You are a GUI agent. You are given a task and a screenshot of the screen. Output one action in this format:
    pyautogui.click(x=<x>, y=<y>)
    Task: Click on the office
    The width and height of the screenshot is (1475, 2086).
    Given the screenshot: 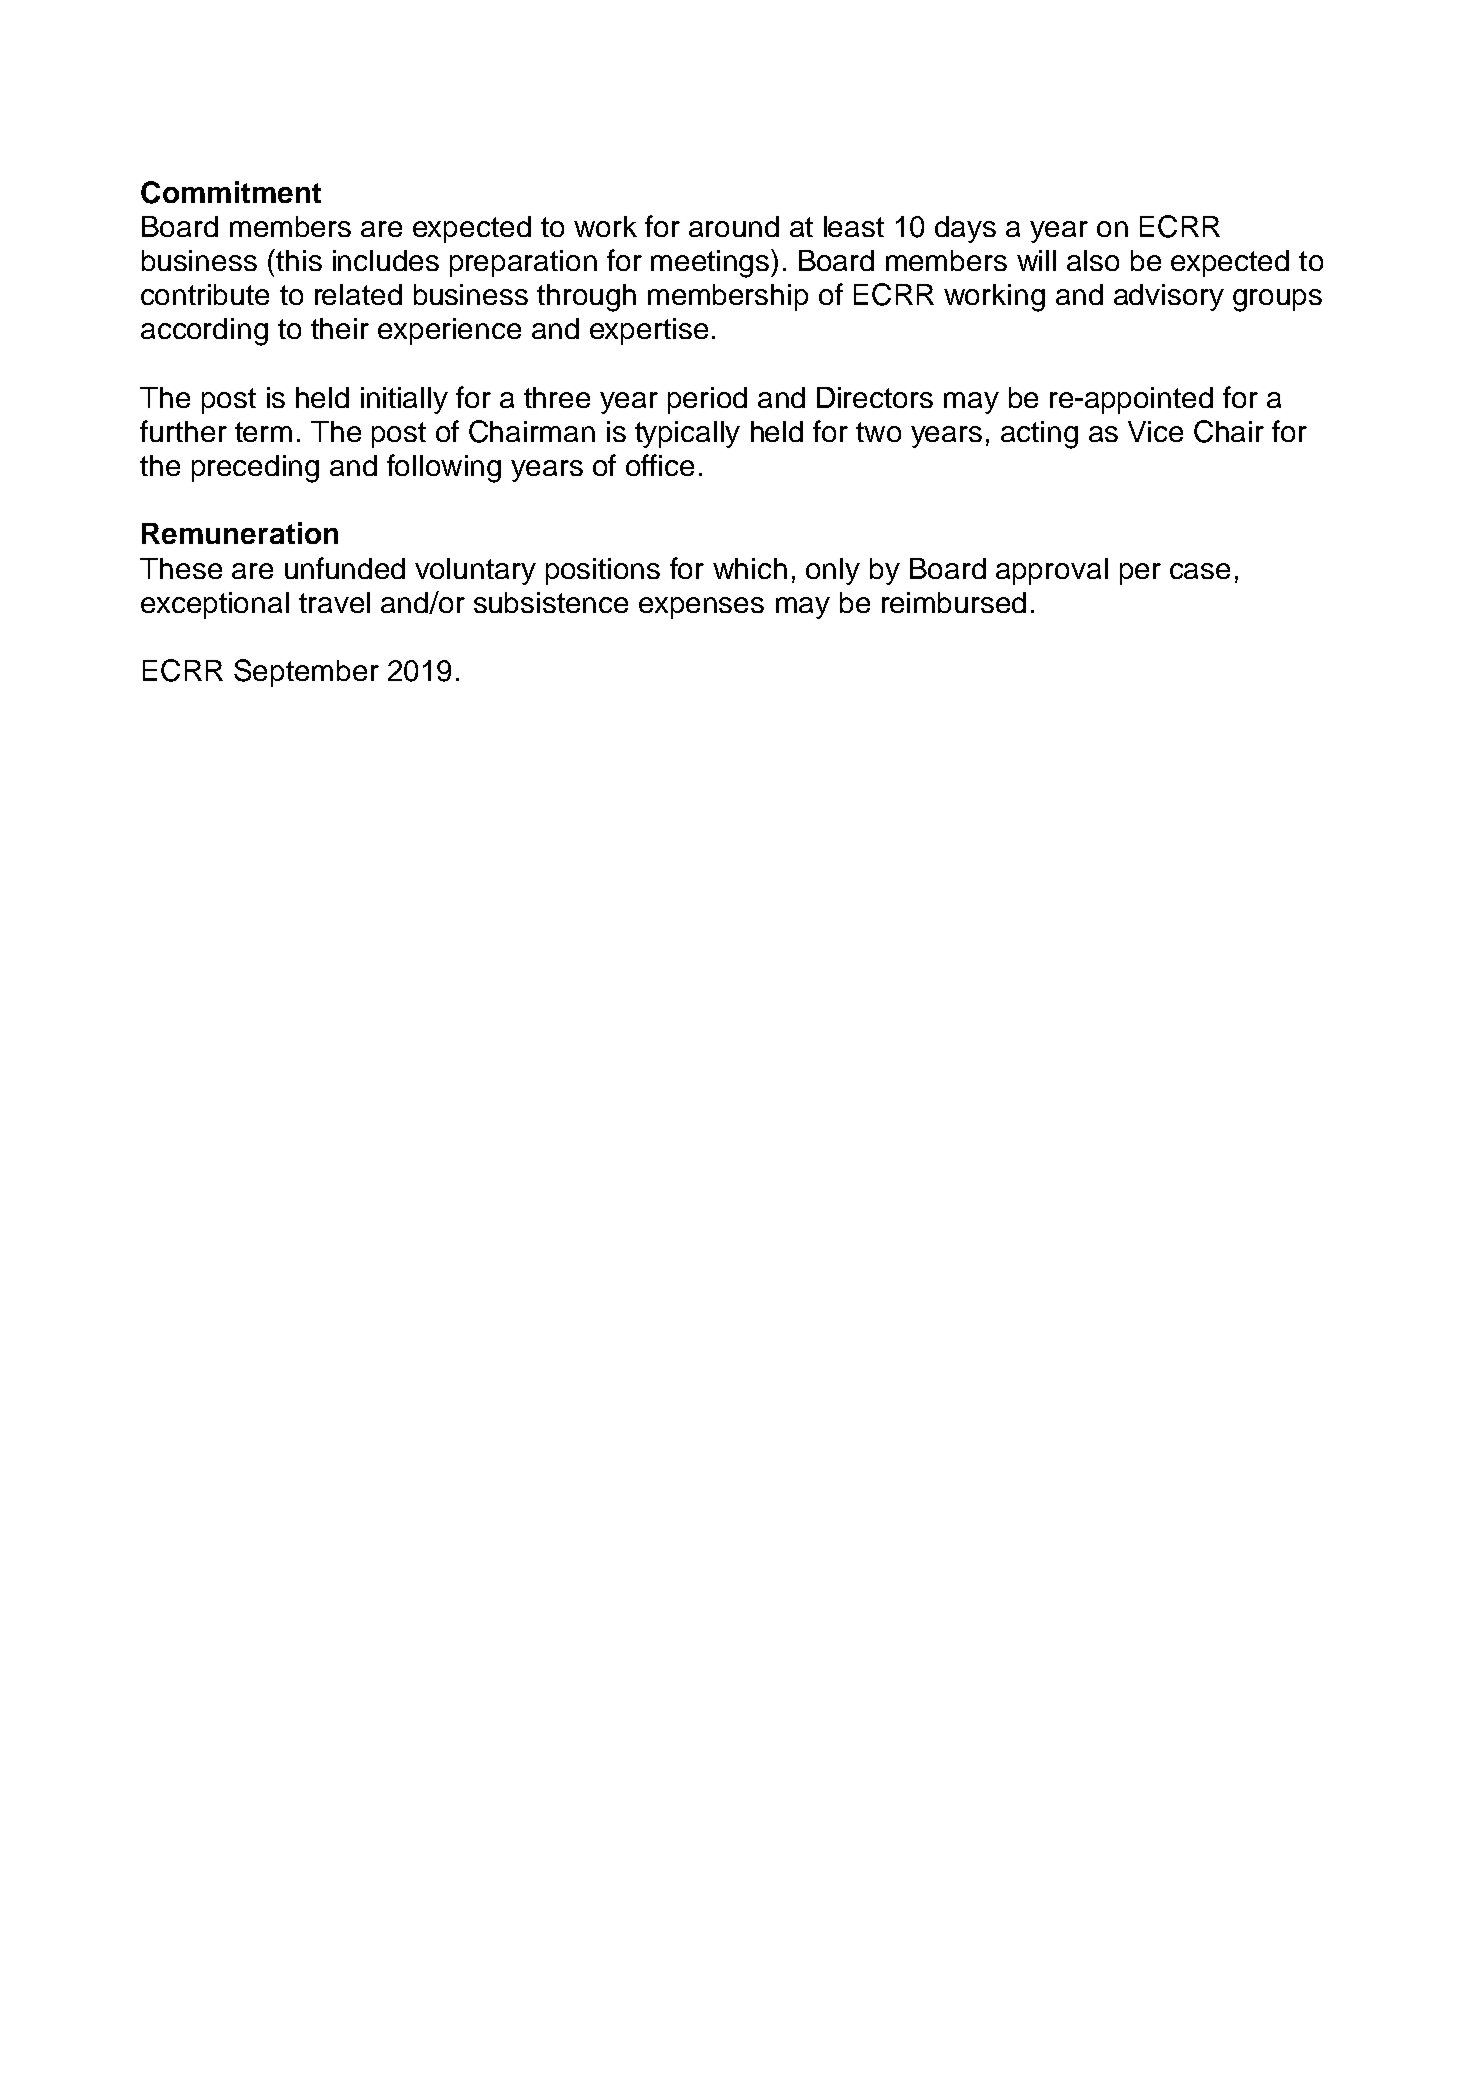 What is the action you would take?
    pyautogui.click(x=660, y=465)
